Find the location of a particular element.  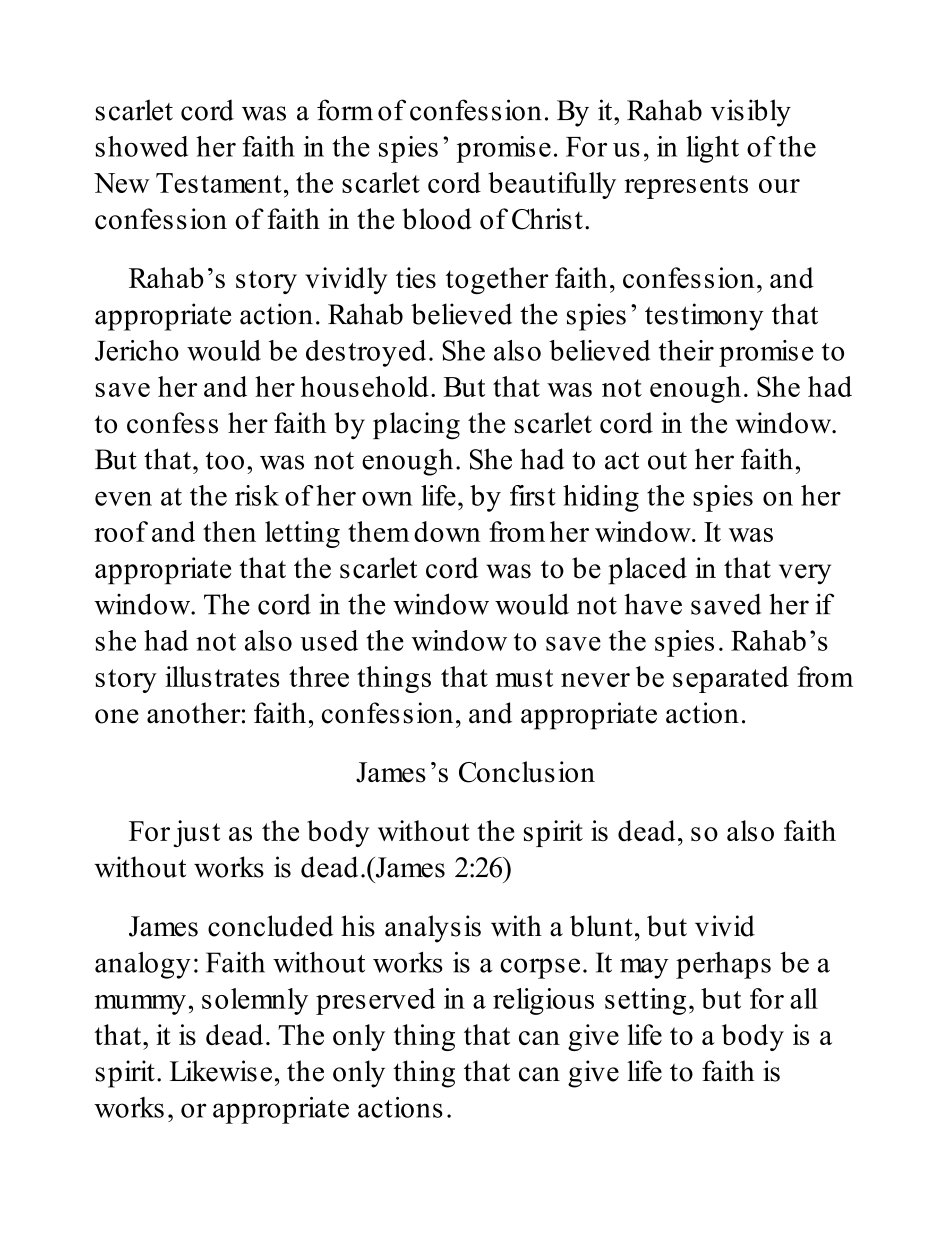

religious is located at coordinates (543, 1001).
